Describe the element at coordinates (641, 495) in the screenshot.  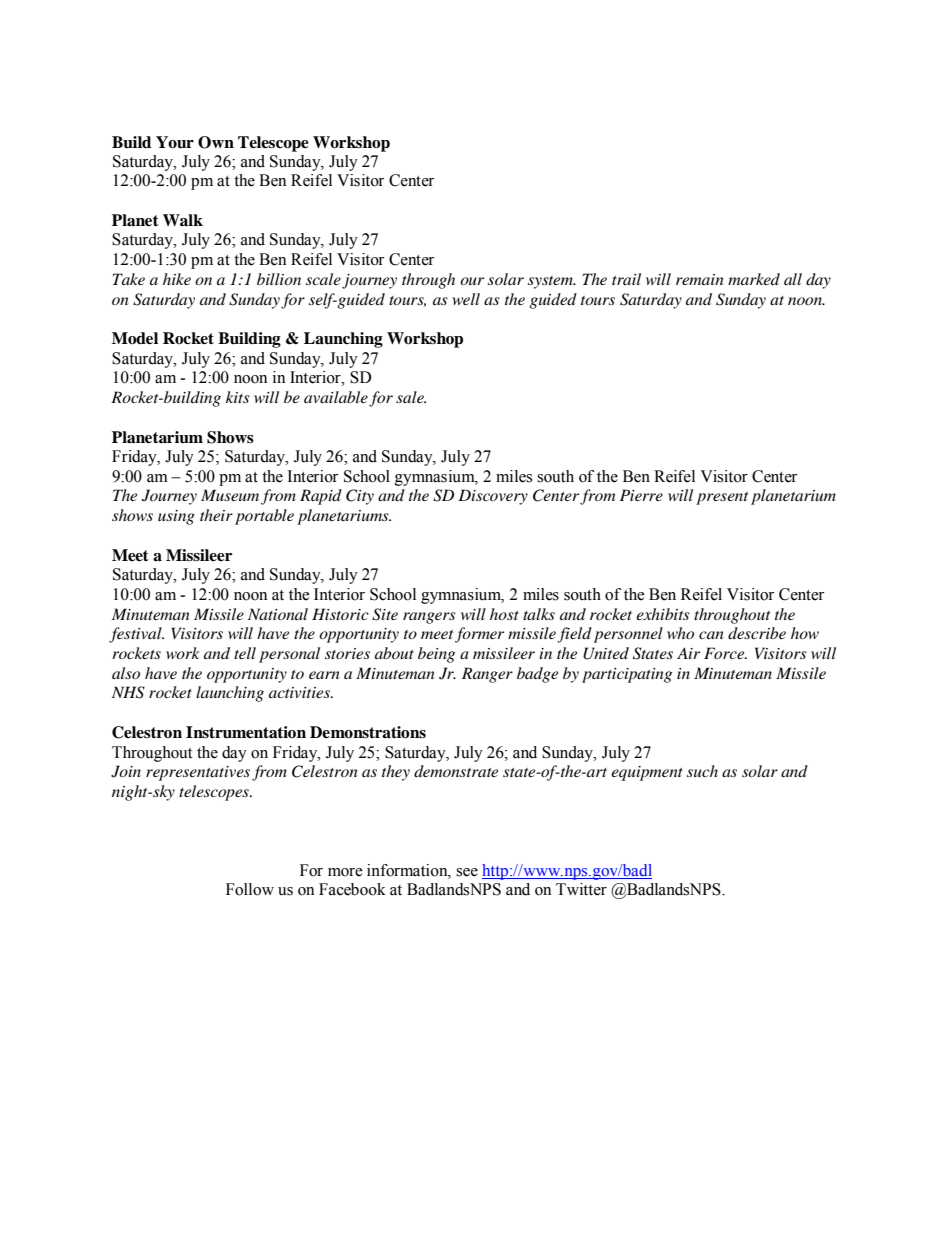
I see `Pierre` at that location.
